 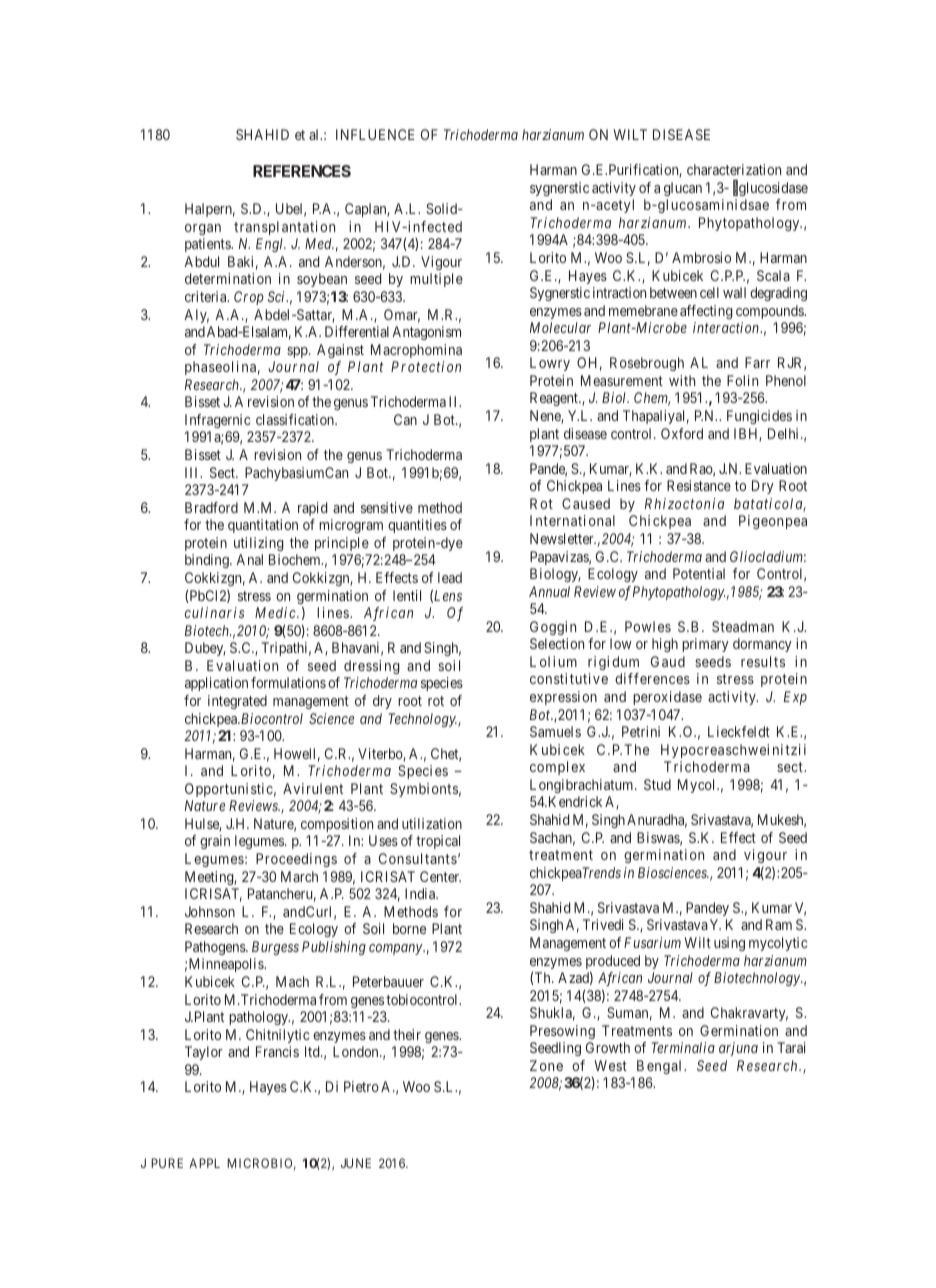 I want to click on grain, so click(x=215, y=842).
